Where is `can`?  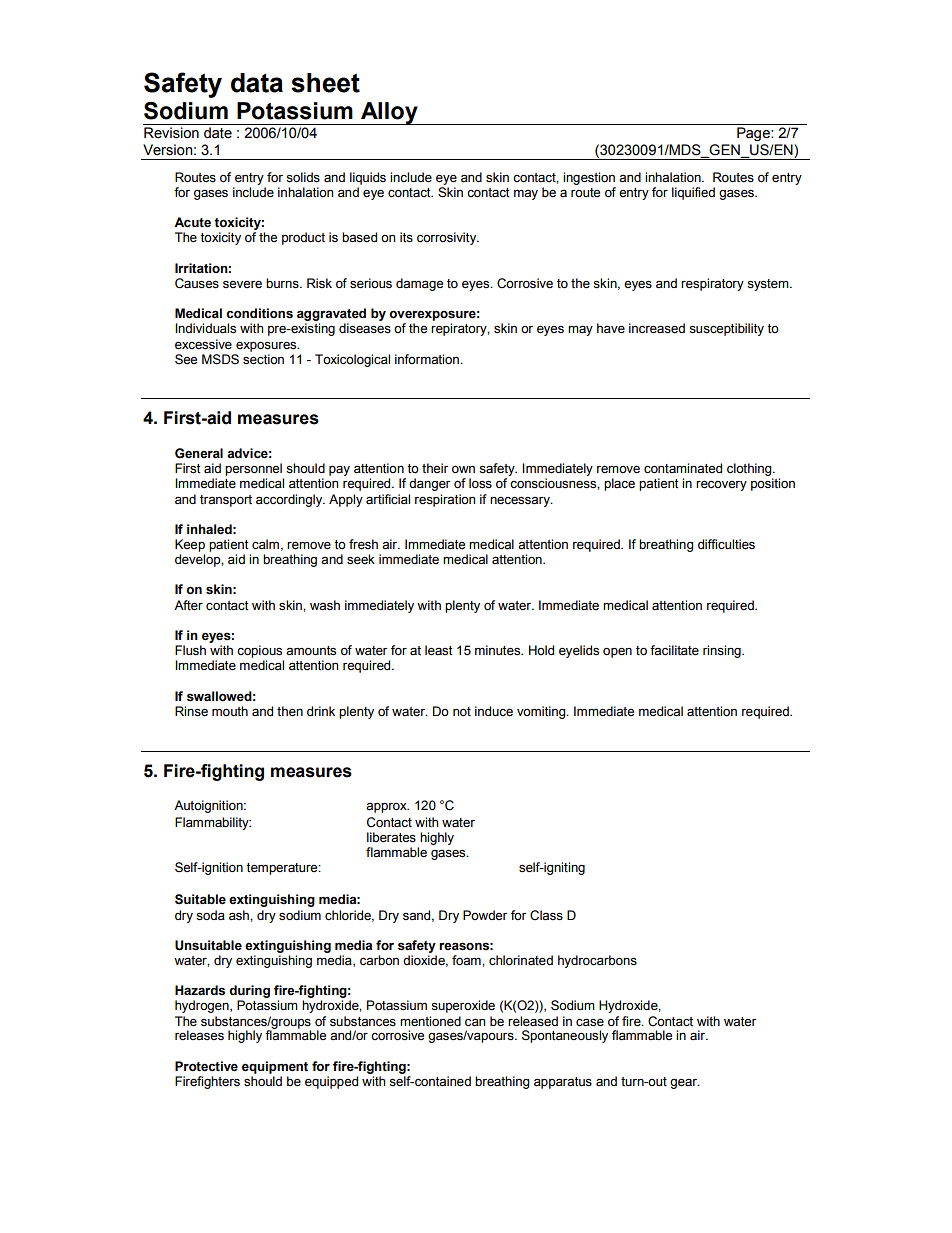 can is located at coordinates (475, 1022).
